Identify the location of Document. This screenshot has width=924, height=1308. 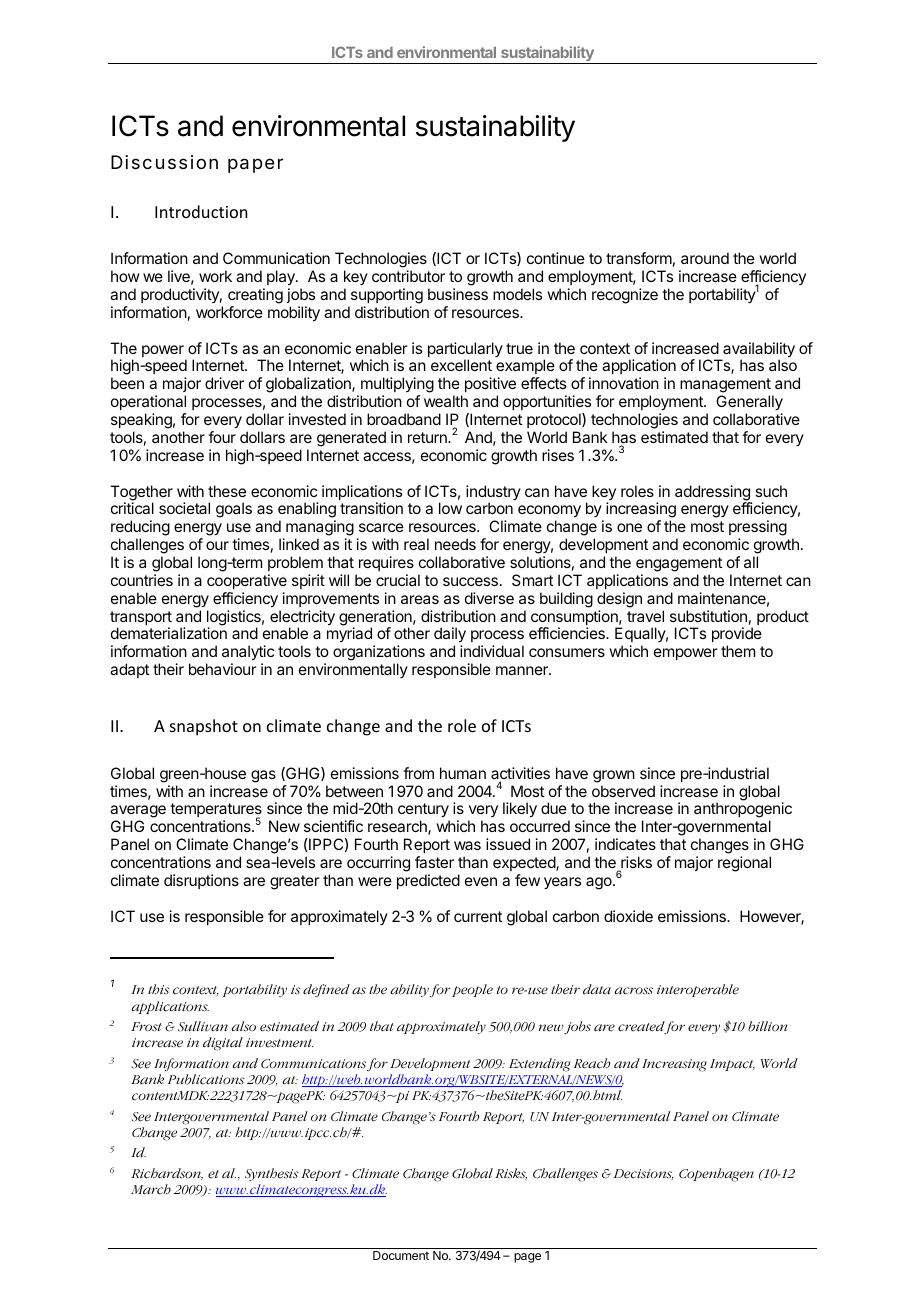
(401, 1255).
